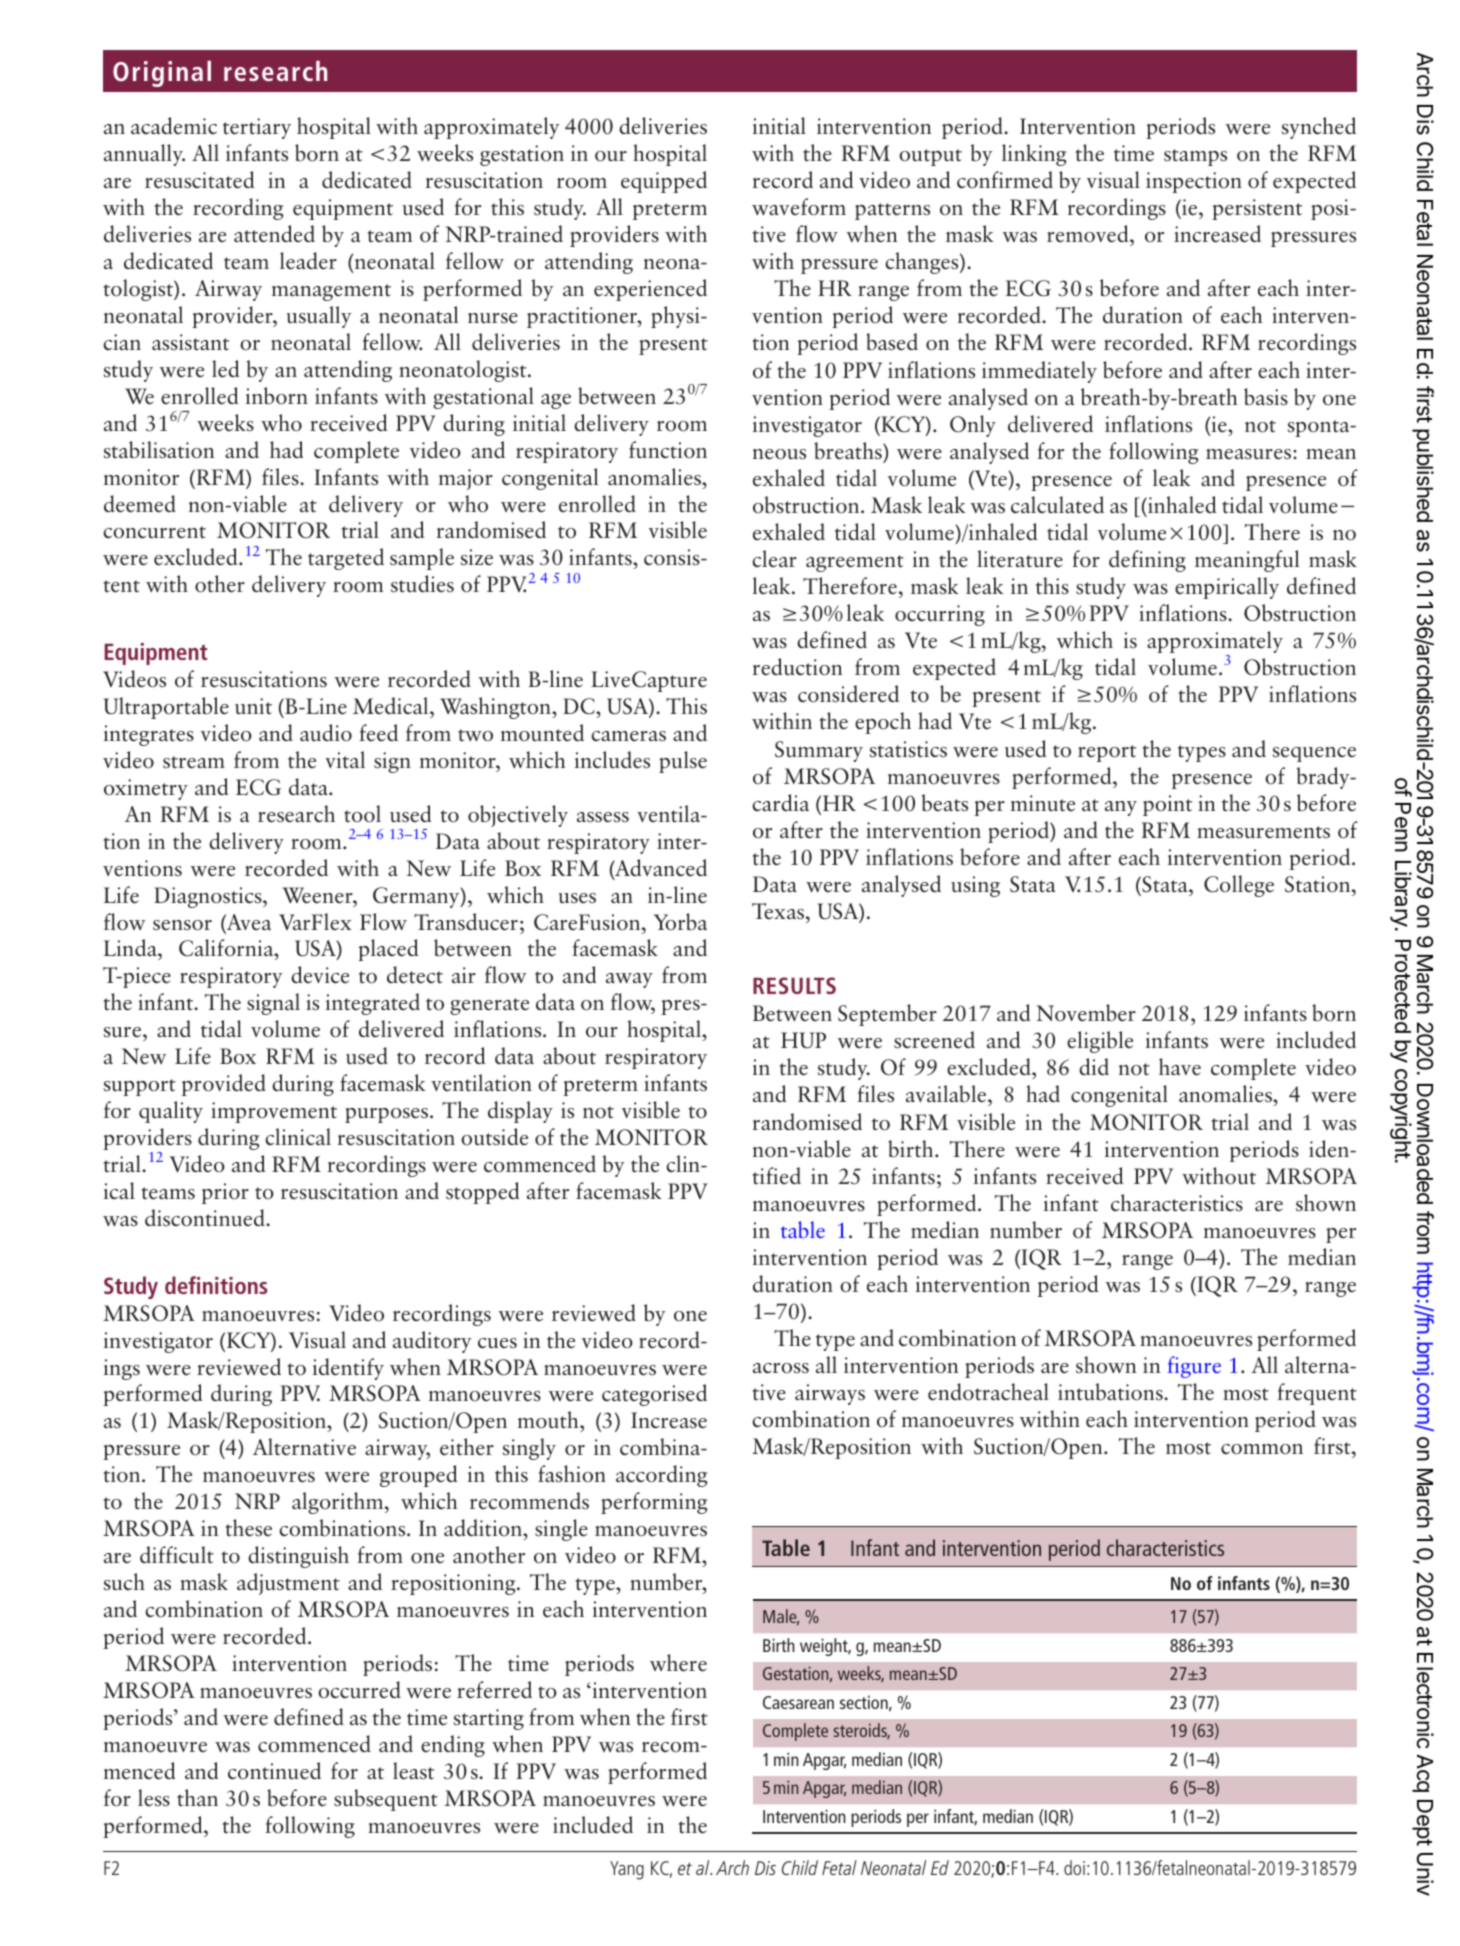  I want to click on equipped, so click(664, 182).
